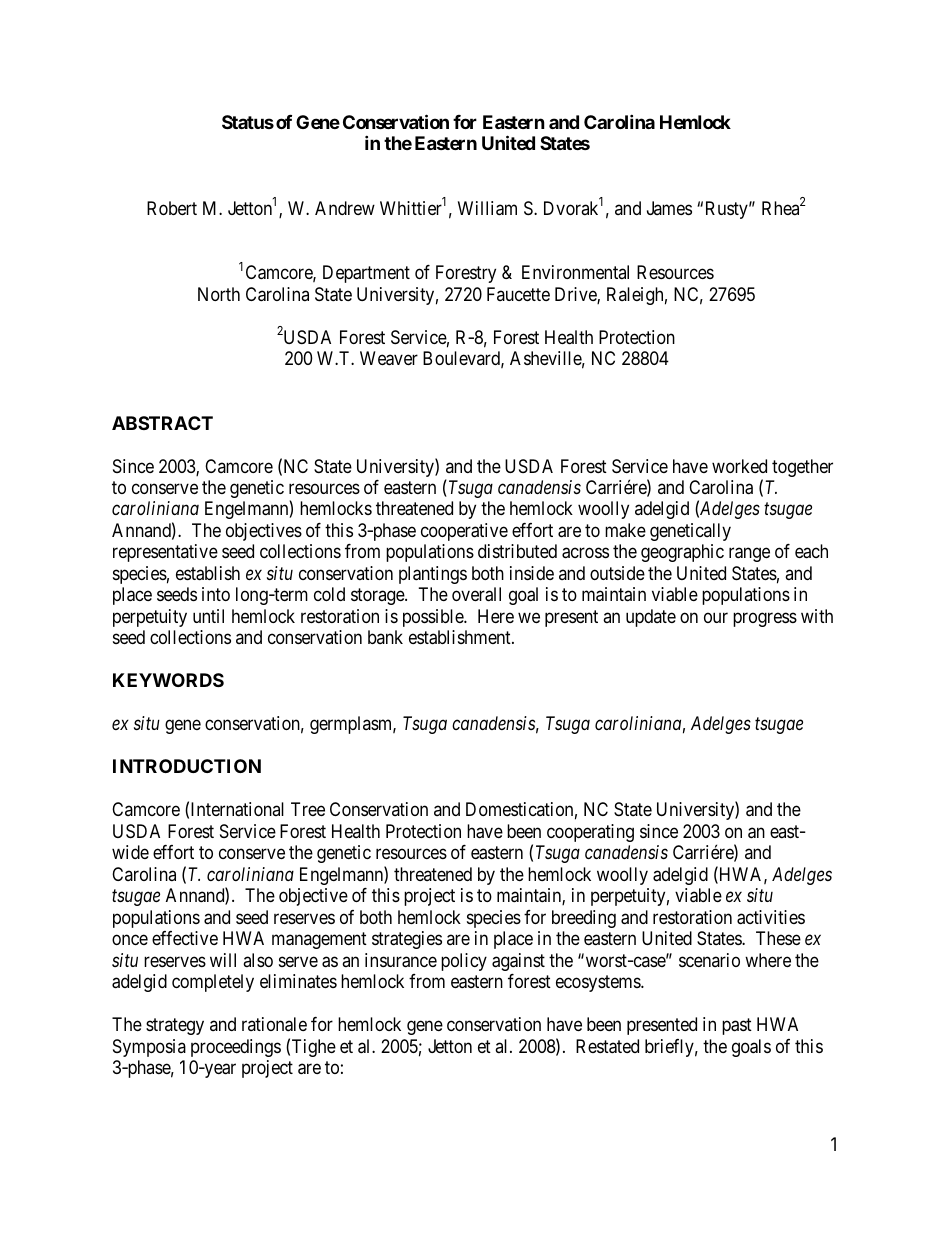 This page has width=952, height=1233. Describe the element at coordinates (749, 555) in the page. I see `range` at that location.
